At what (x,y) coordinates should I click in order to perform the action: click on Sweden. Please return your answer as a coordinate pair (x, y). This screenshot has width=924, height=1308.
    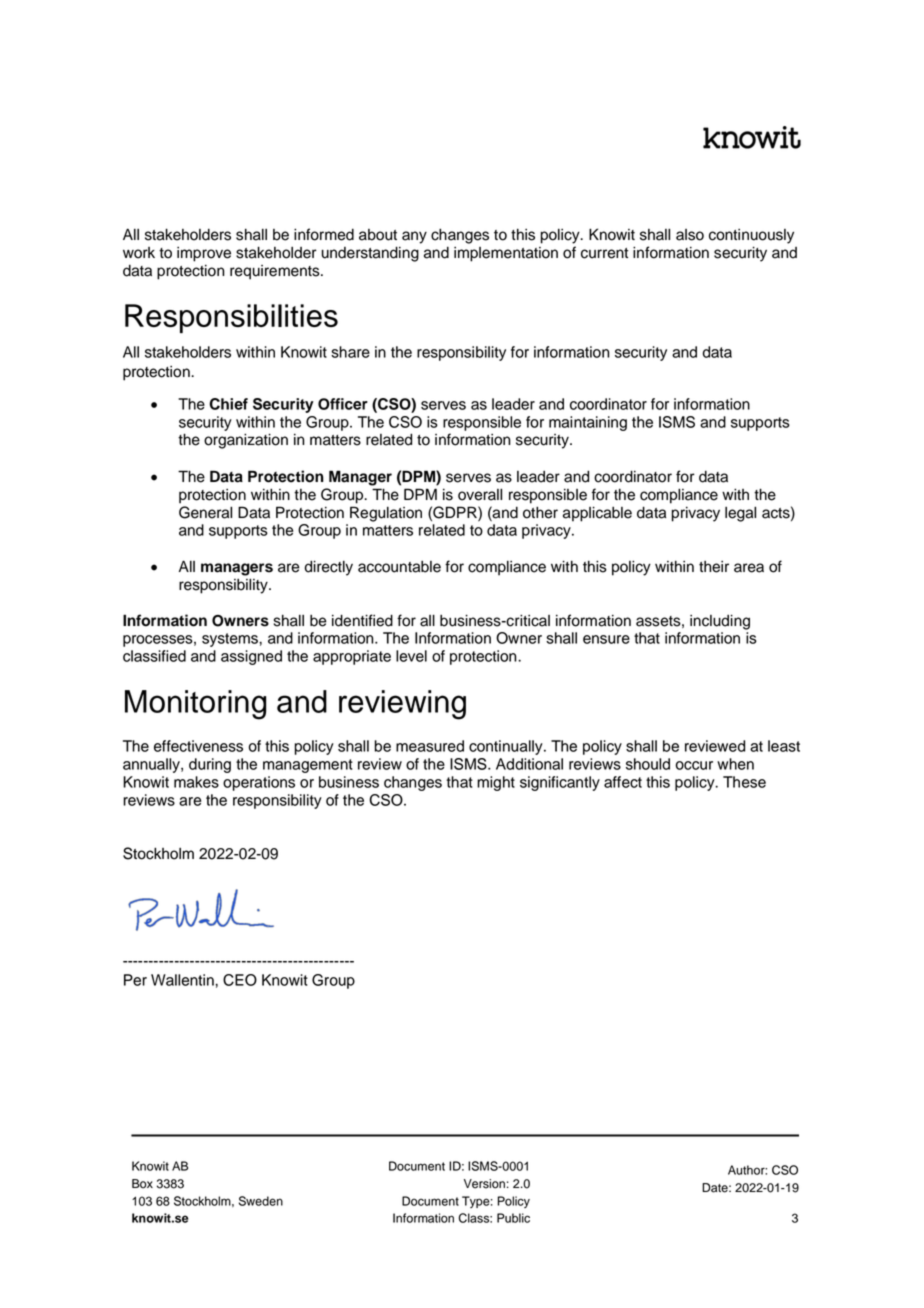
    Looking at the image, I should click on (261, 1201).
